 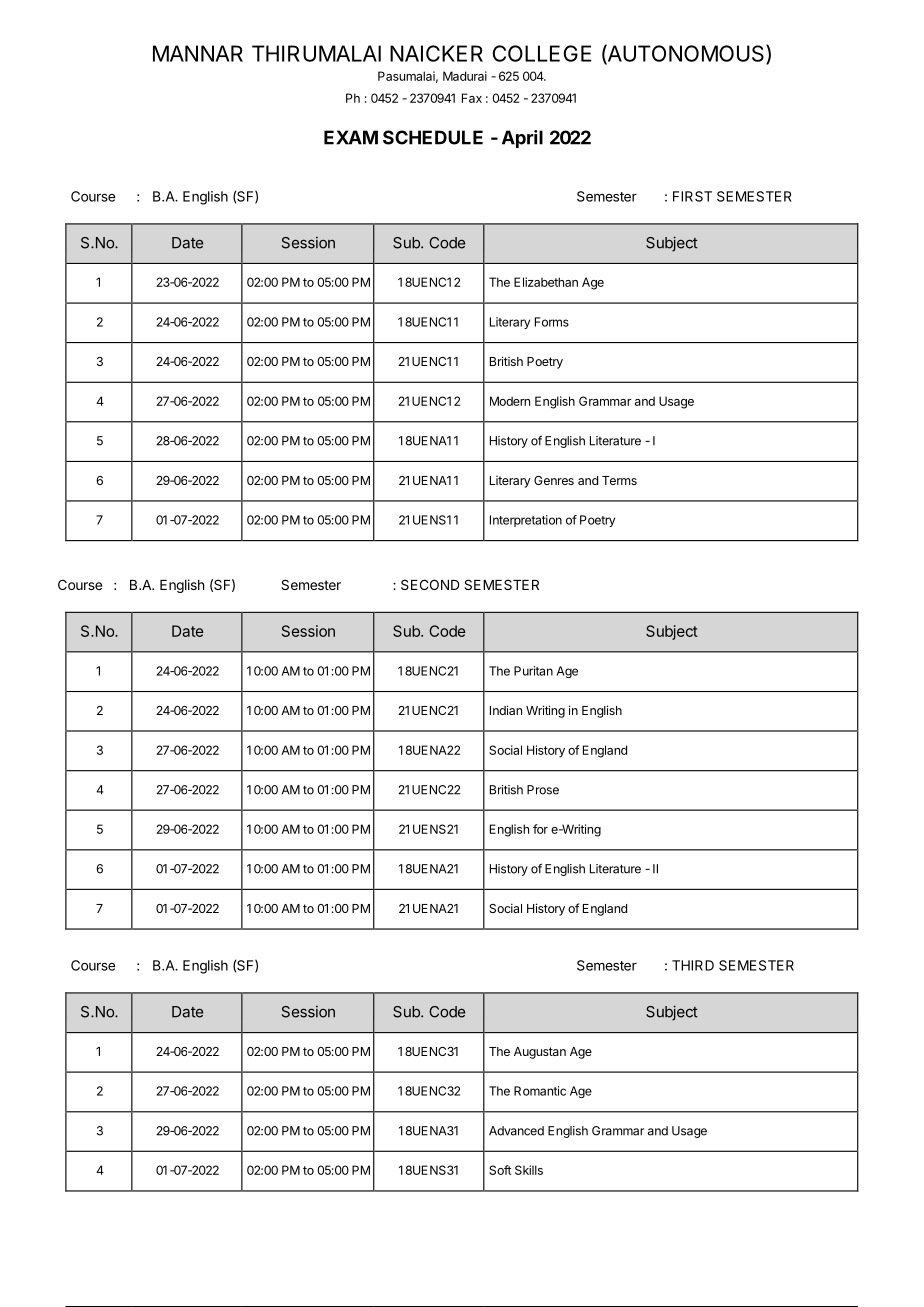 I want to click on Modern, so click(x=510, y=401).
